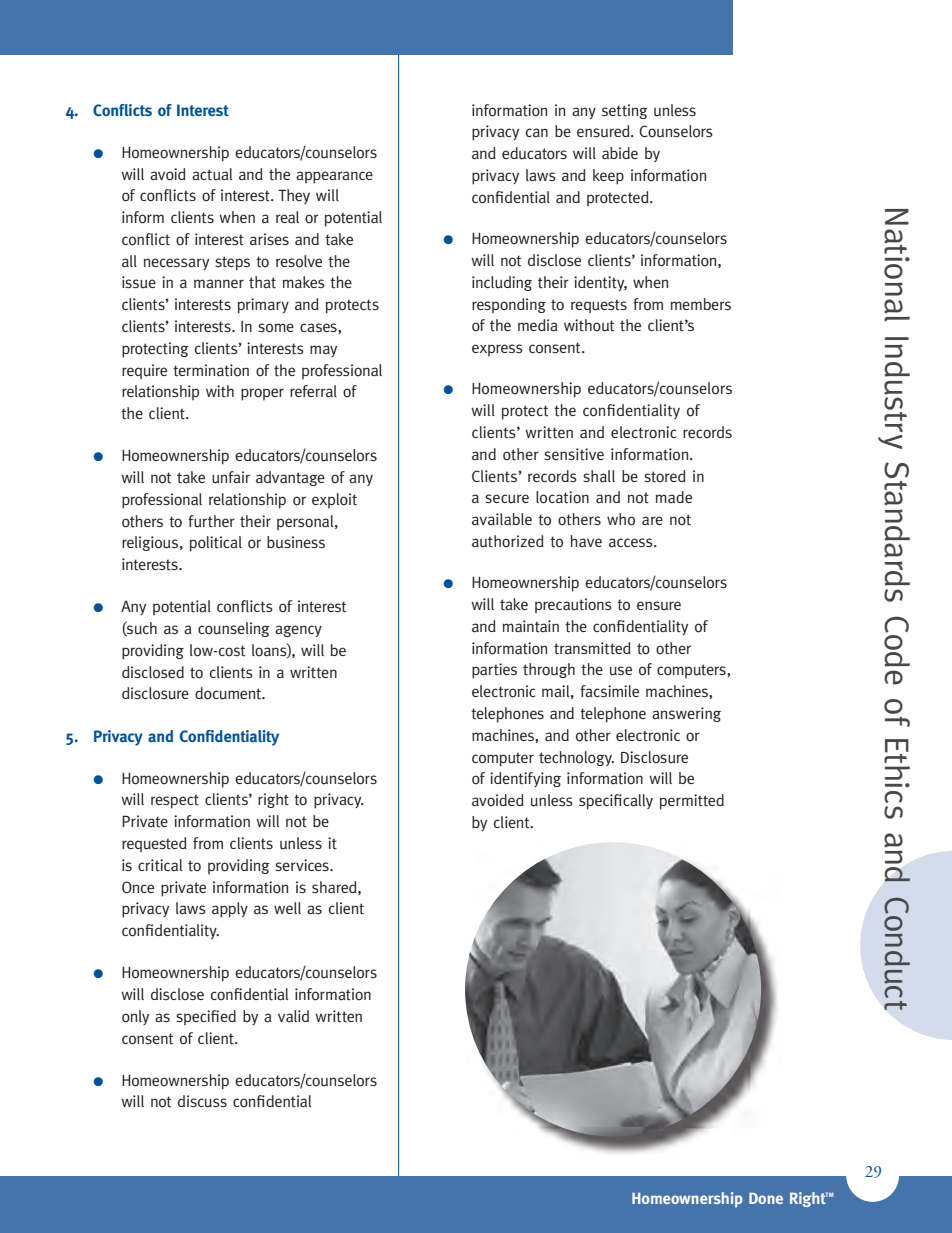  I want to click on valid, so click(293, 1016).
